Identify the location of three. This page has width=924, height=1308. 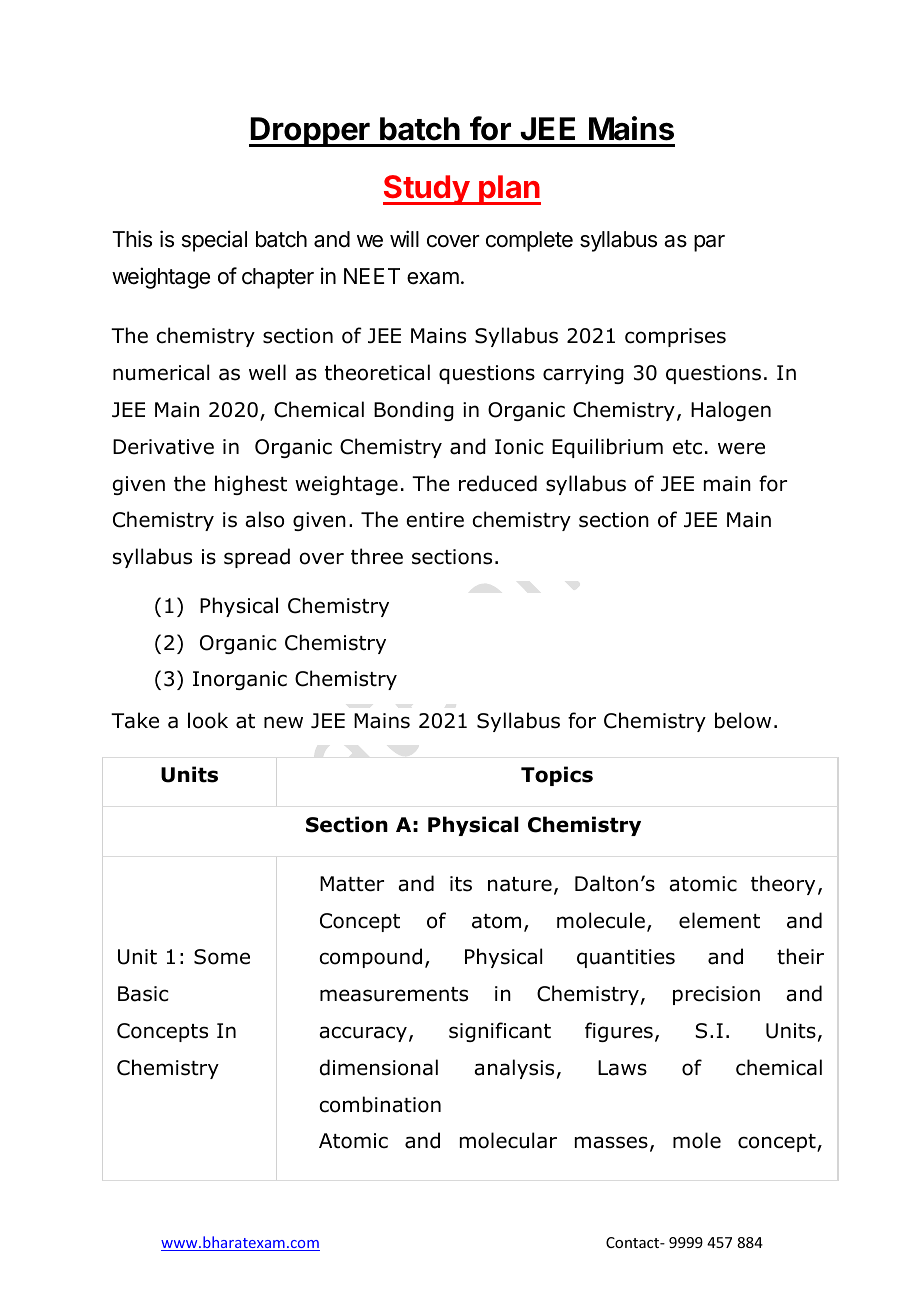
(377, 556).
